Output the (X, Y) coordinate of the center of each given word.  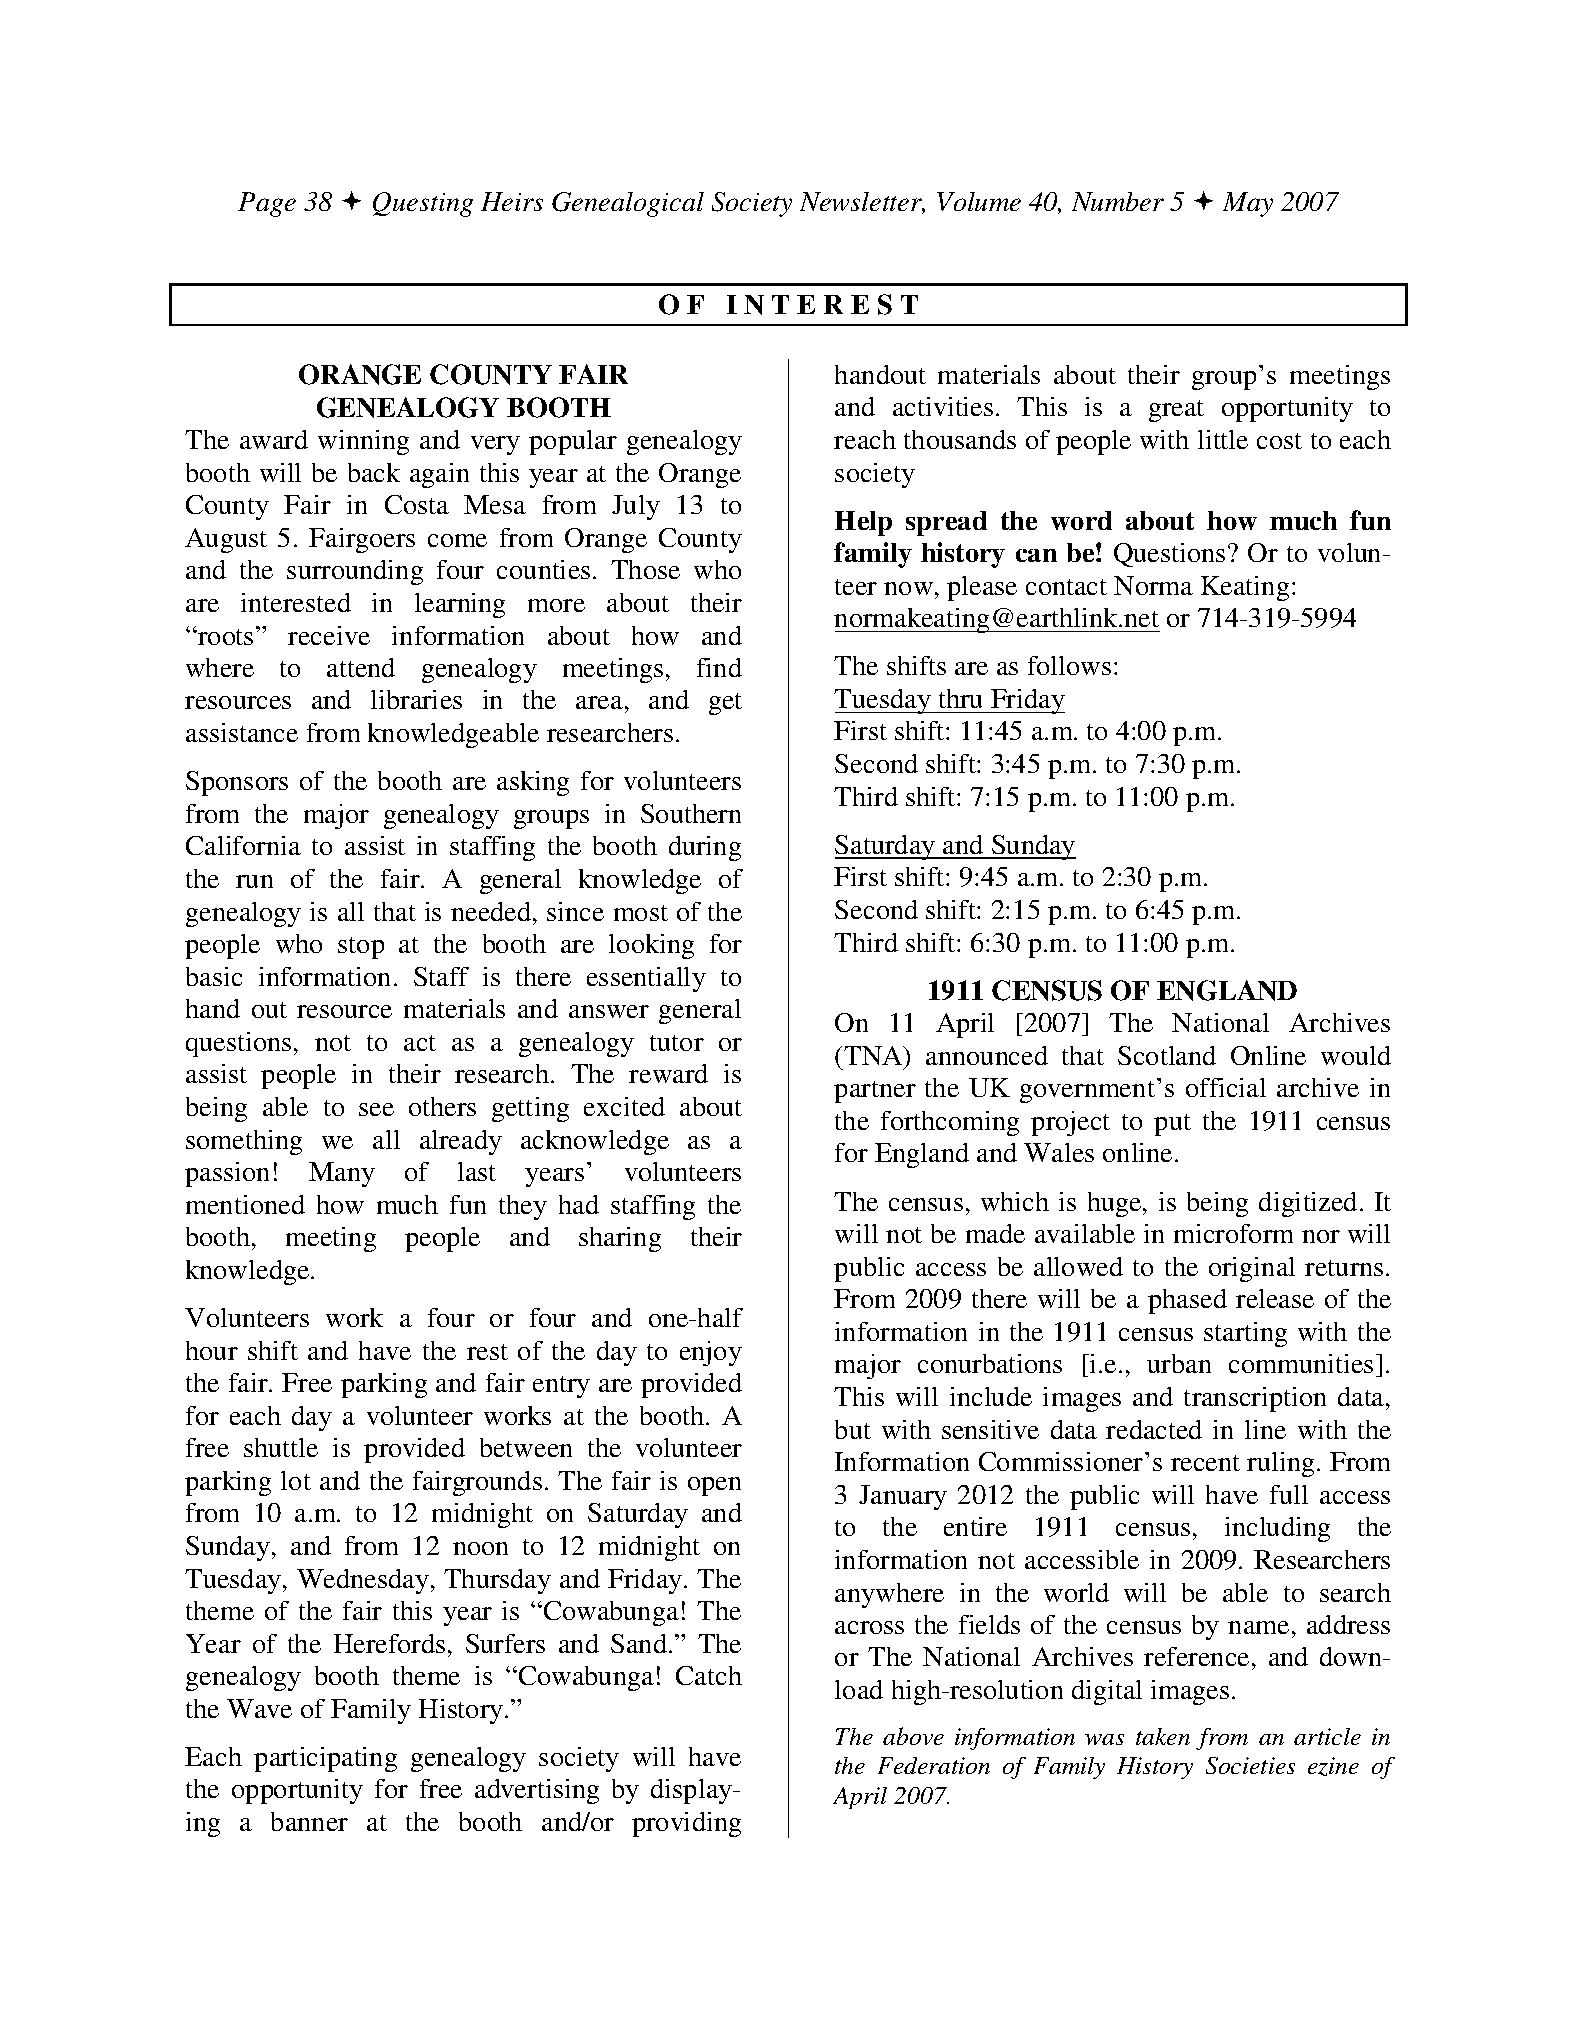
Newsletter (862, 203)
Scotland (1167, 1055)
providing (686, 1824)
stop (361, 948)
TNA (874, 1055)
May (1248, 204)
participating (325, 1759)
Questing (423, 204)
